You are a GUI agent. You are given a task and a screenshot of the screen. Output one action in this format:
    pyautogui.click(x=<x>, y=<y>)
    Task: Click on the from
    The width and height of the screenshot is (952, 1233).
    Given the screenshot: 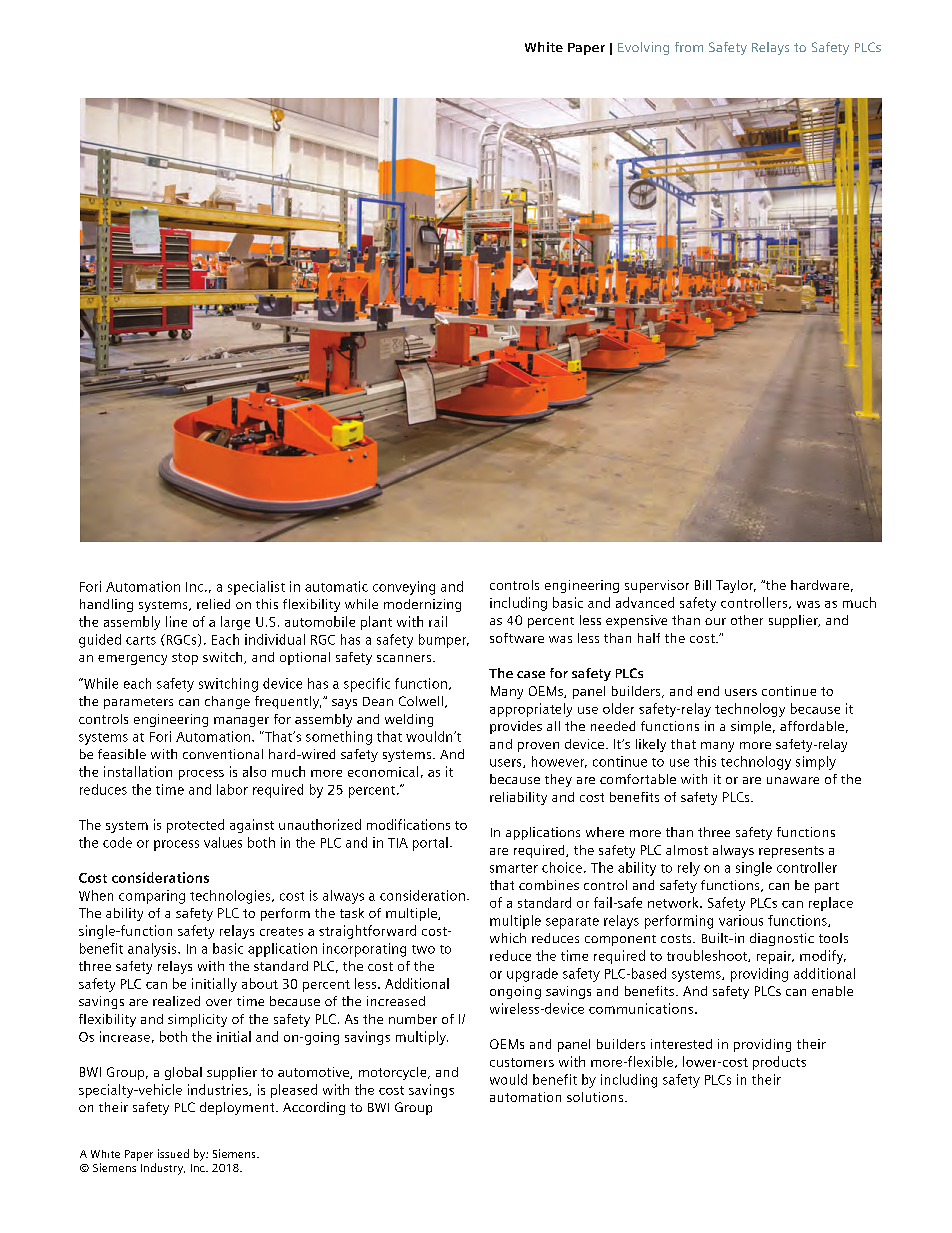 What is the action you would take?
    pyautogui.click(x=689, y=47)
